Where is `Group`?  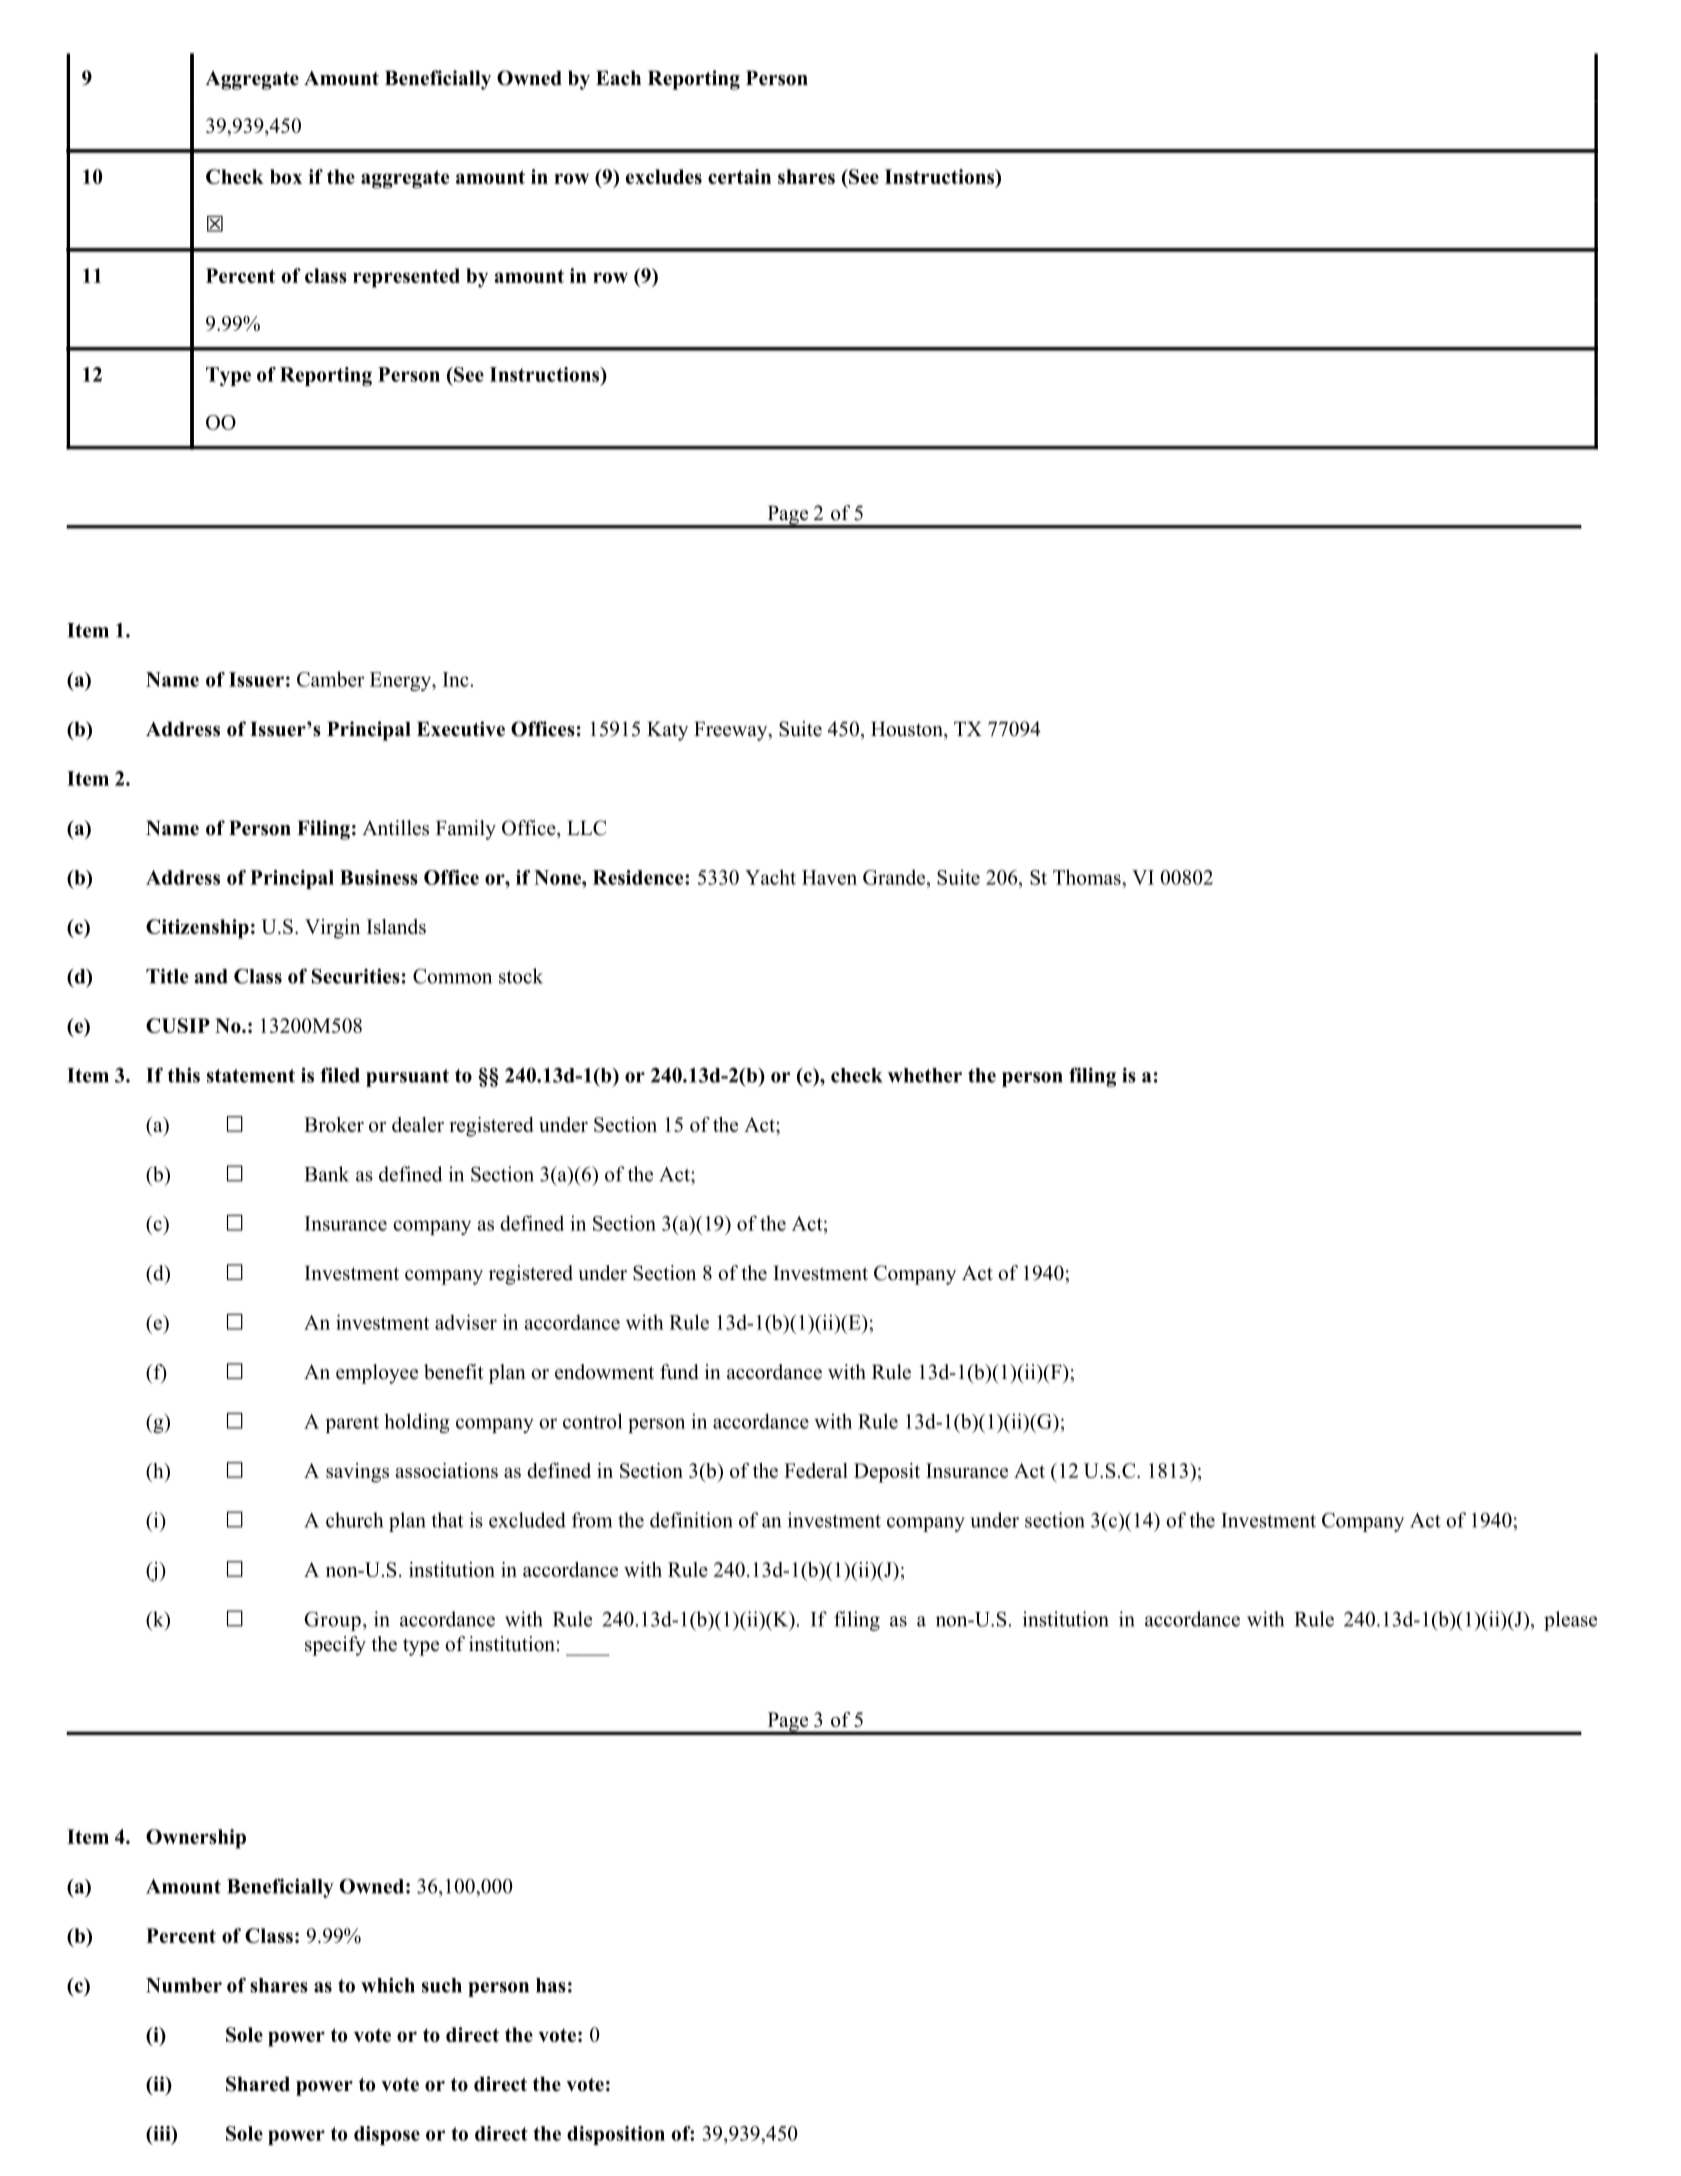
Group is located at coordinates (332, 1621).
